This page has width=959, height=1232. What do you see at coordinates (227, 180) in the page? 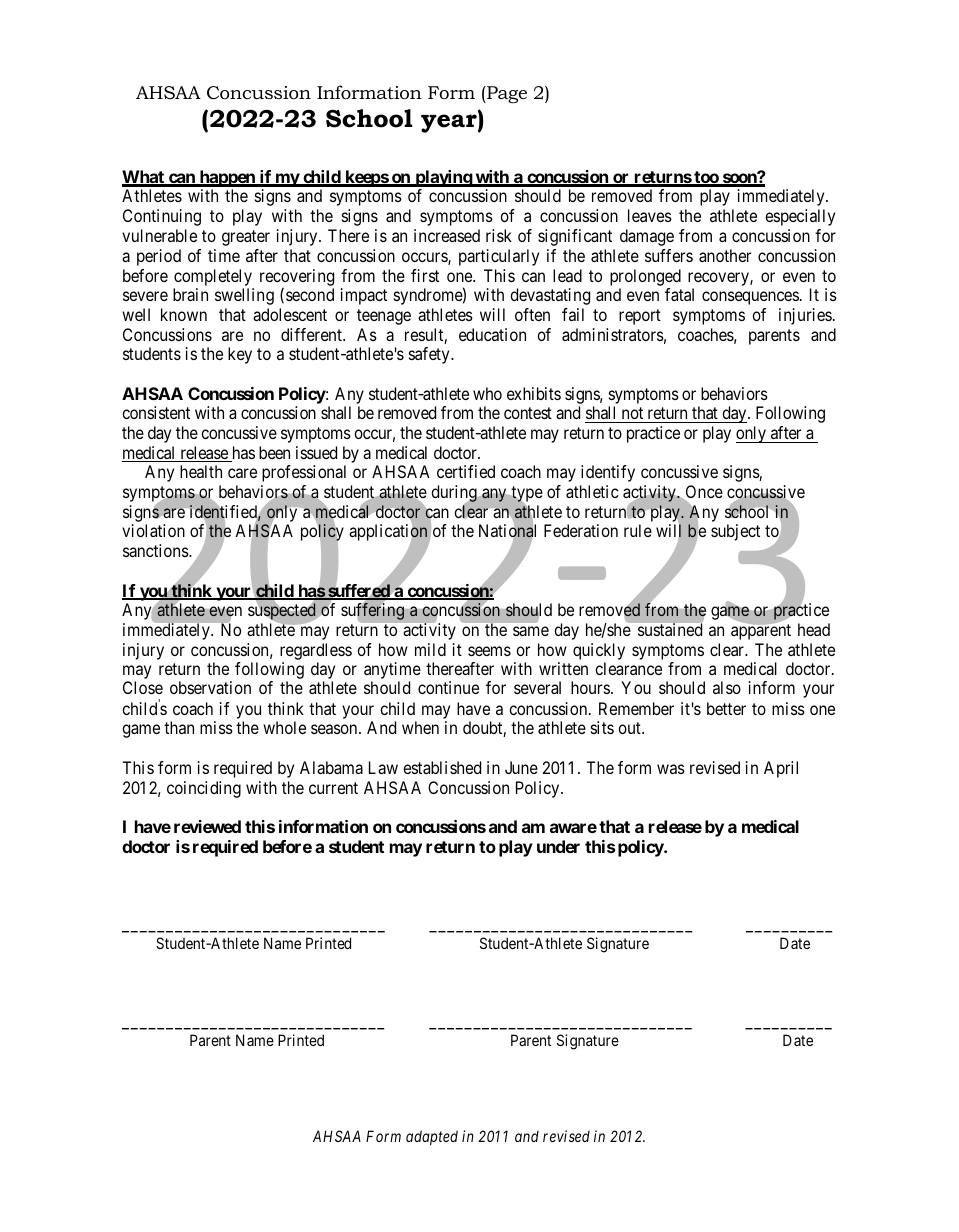
I see `happen` at bounding box center [227, 180].
